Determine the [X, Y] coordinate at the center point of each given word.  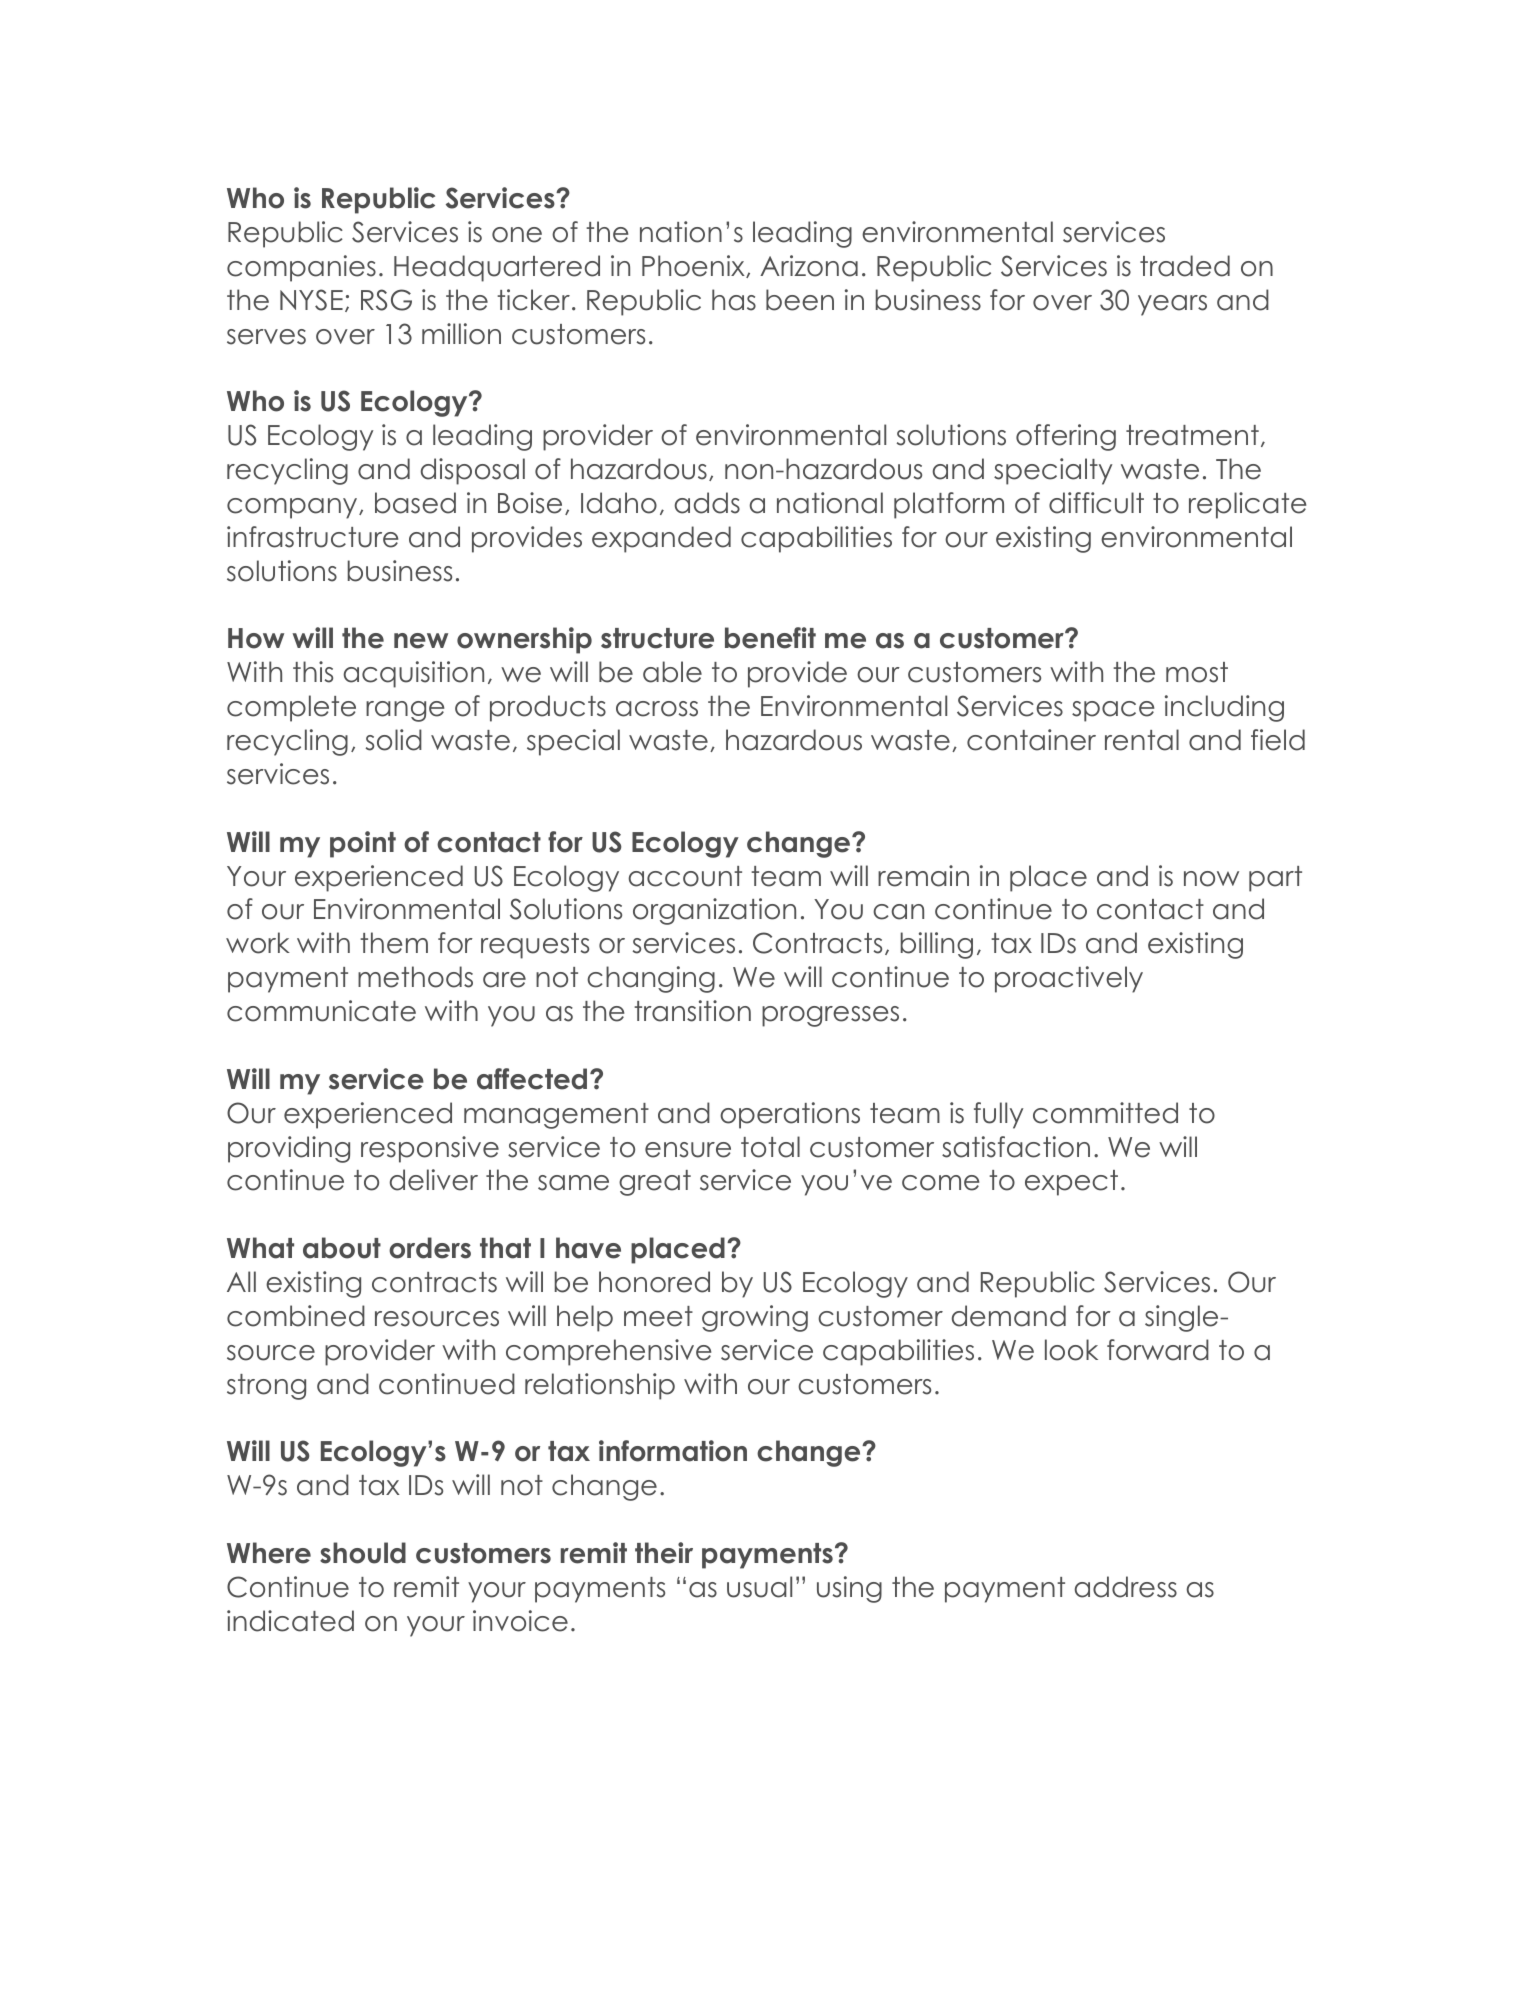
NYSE [311, 300]
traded [1185, 266]
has [734, 300]
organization [714, 911]
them [394, 943]
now [1211, 879]
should [363, 1553]
